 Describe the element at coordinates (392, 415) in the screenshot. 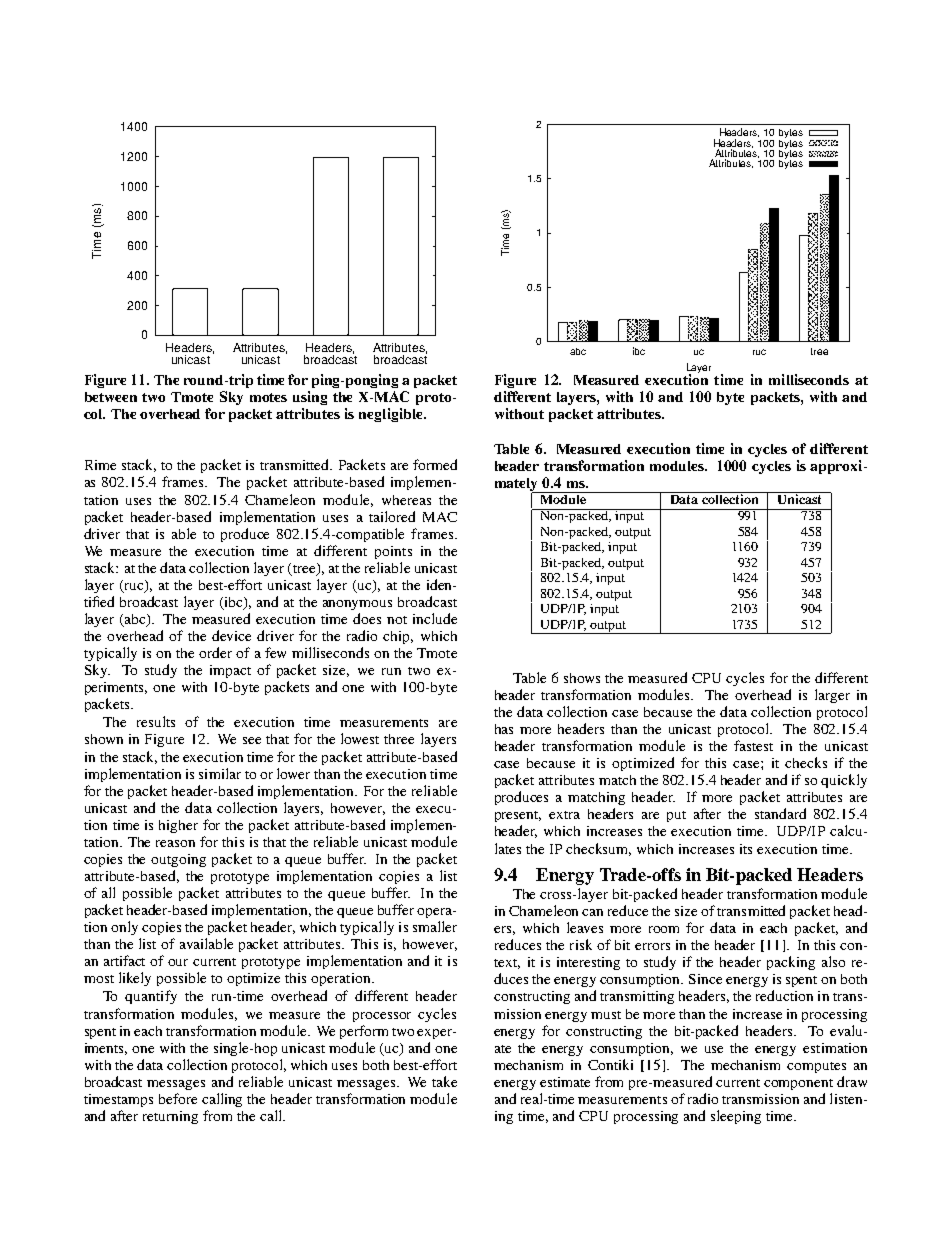

I see `negligible` at that location.
